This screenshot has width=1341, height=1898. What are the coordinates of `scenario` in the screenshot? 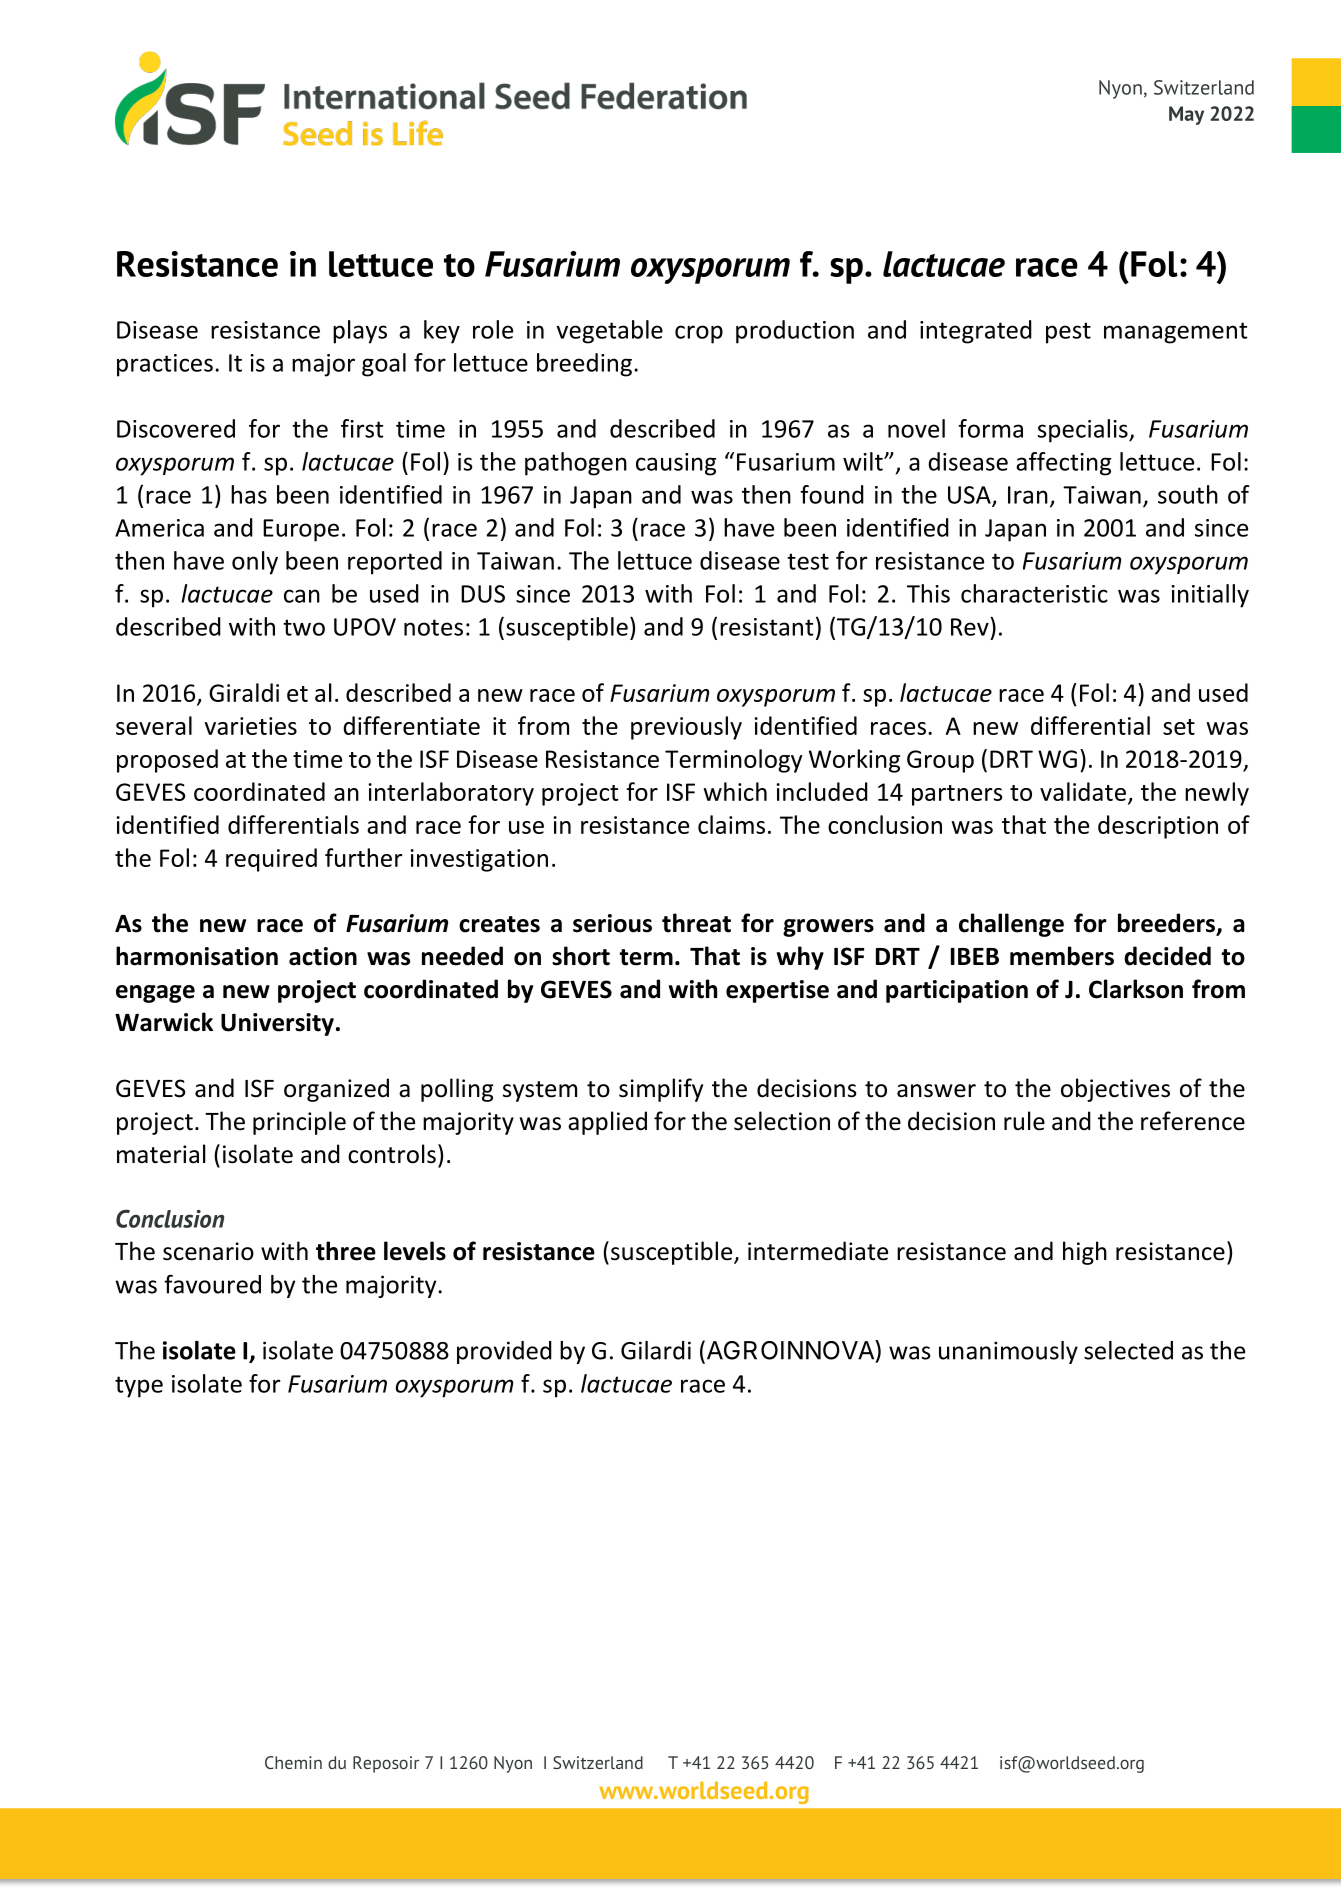 It's located at (208, 1251).
